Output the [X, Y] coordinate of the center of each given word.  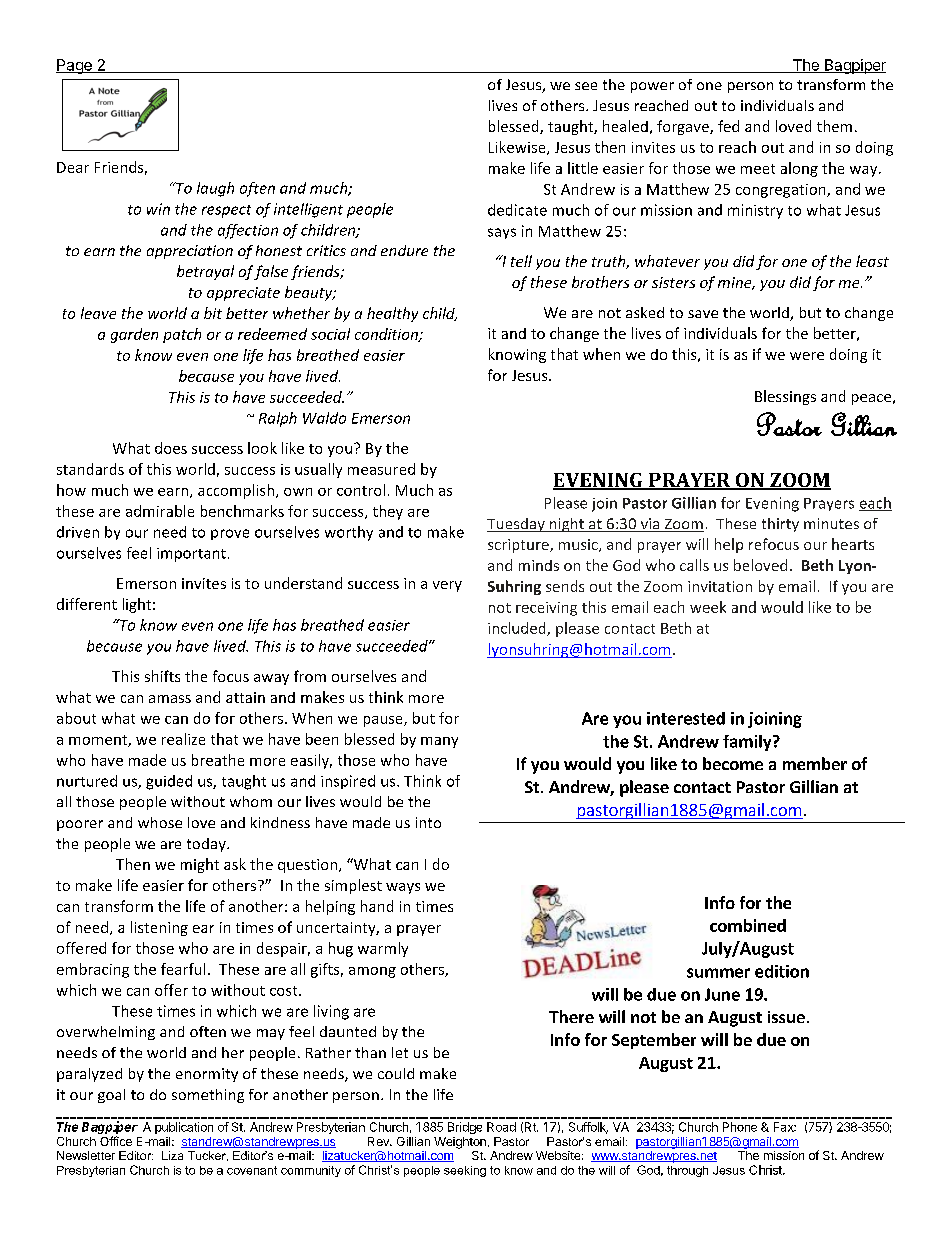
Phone [740, 1127]
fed [728, 126]
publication [184, 1128]
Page [75, 66]
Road [501, 1127]
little [583, 168]
